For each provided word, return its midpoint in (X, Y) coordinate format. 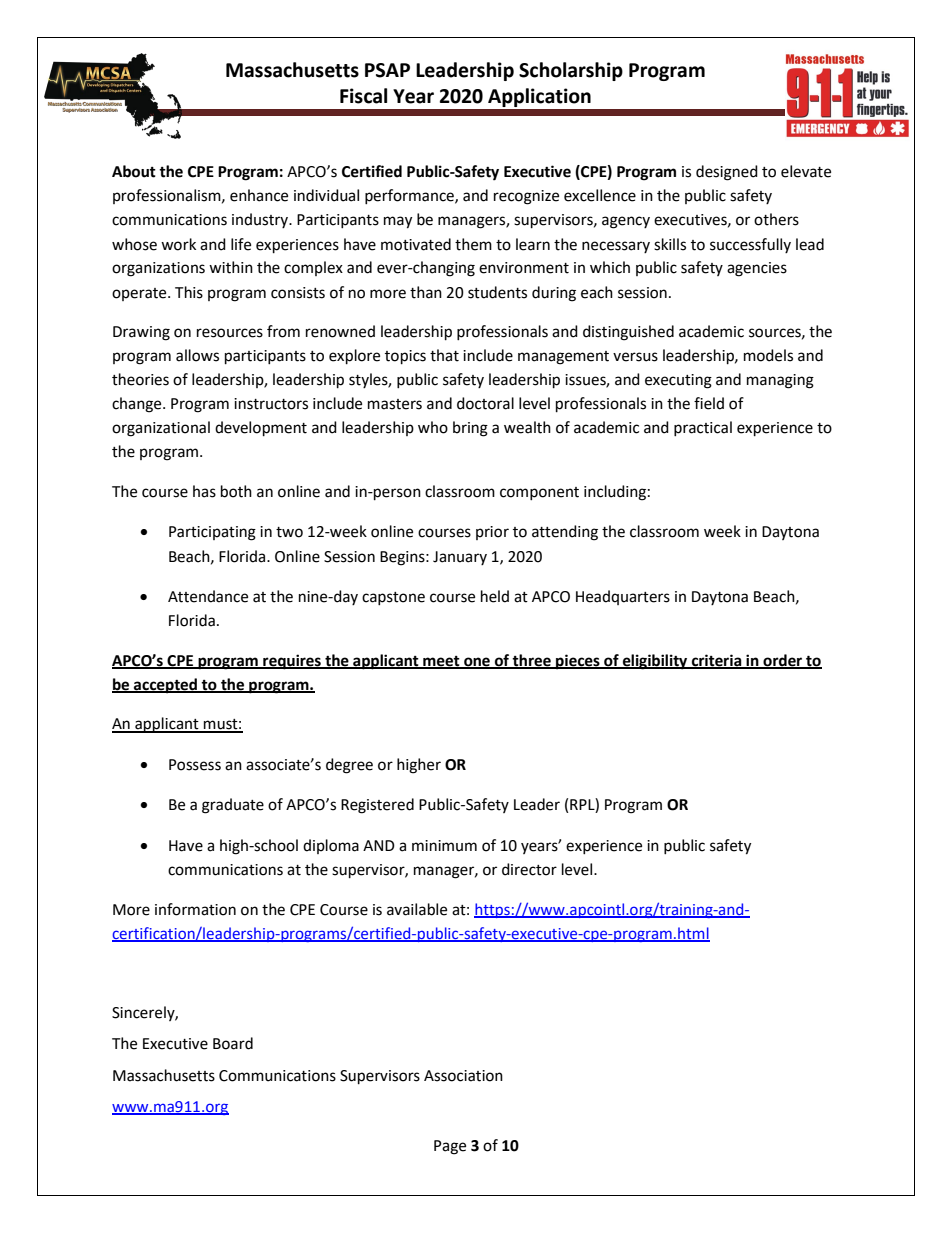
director (529, 869)
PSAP (387, 70)
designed (727, 173)
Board (233, 1043)
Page (450, 1147)
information (195, 909)
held (495, 596)
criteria (717, 661)
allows (197, 355)
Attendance (208, 596)
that (444, 355)
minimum (444, 846)
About (134, 171)
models (768, 355)
